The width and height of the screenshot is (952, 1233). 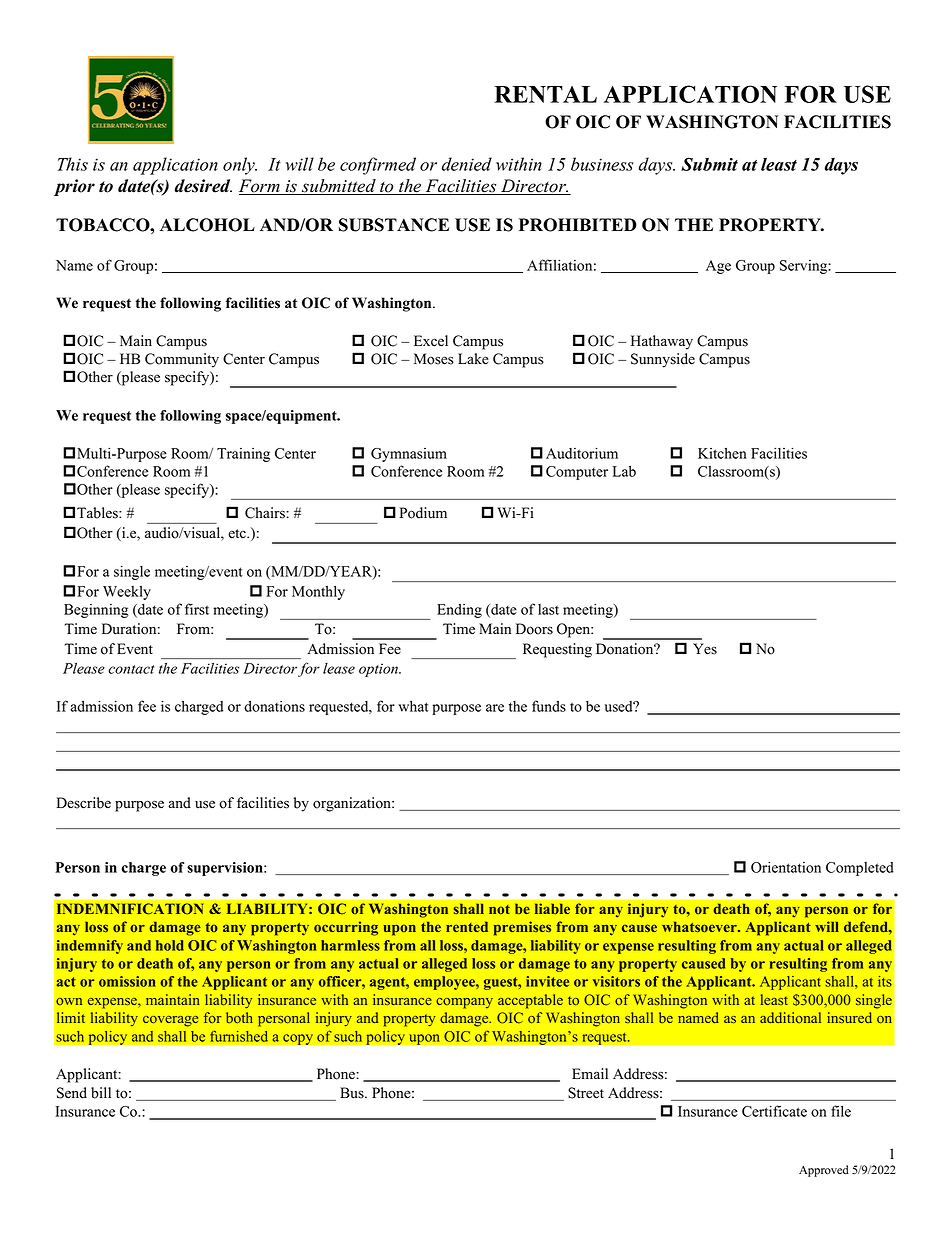 What do you see at coordinates (473, 359) in the screenshot?
I see `Lake` at bounding box center [473, 359].
